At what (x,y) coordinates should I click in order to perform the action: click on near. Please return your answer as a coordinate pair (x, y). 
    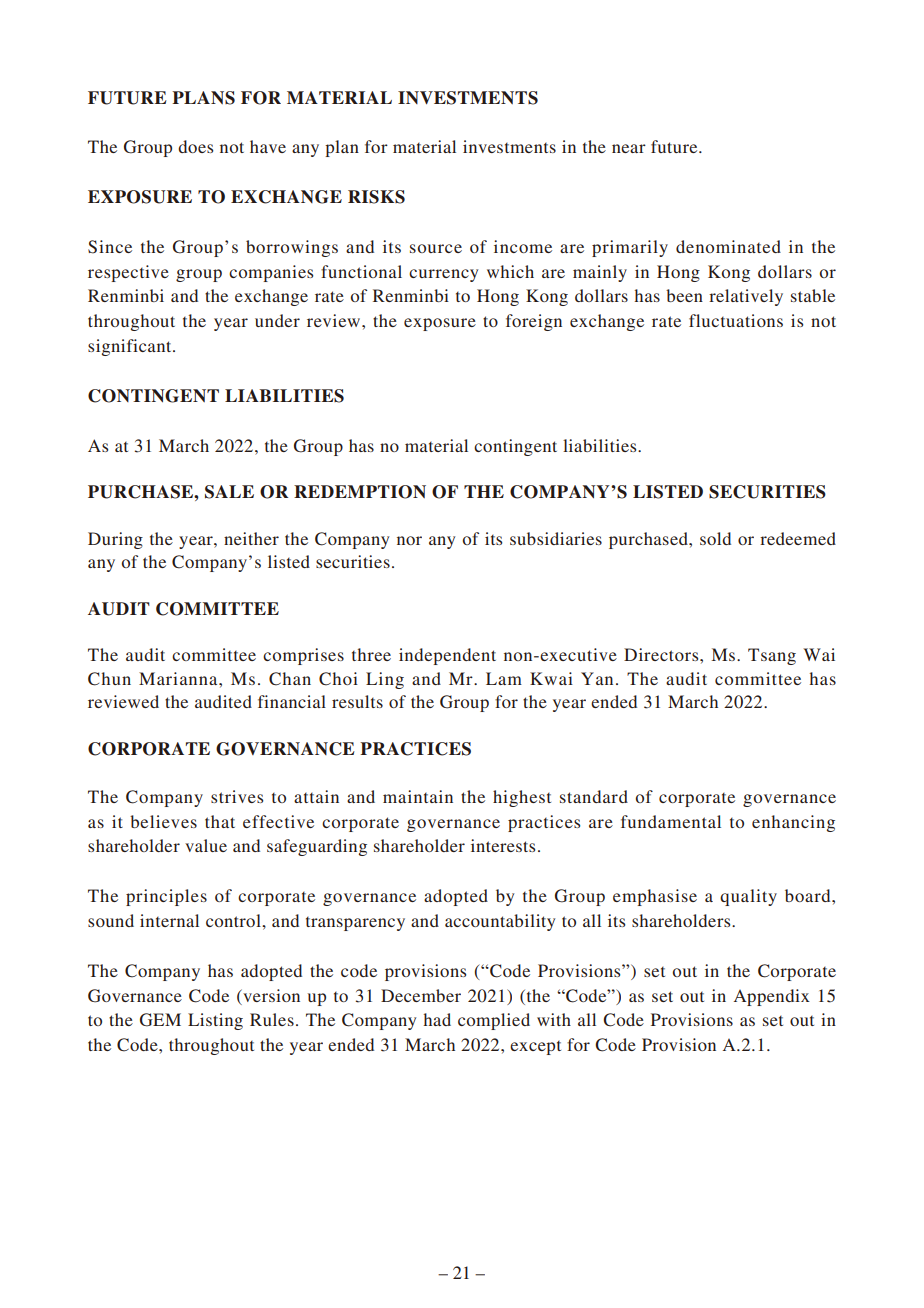
    Looking at the image, I should click on (629, 148).
